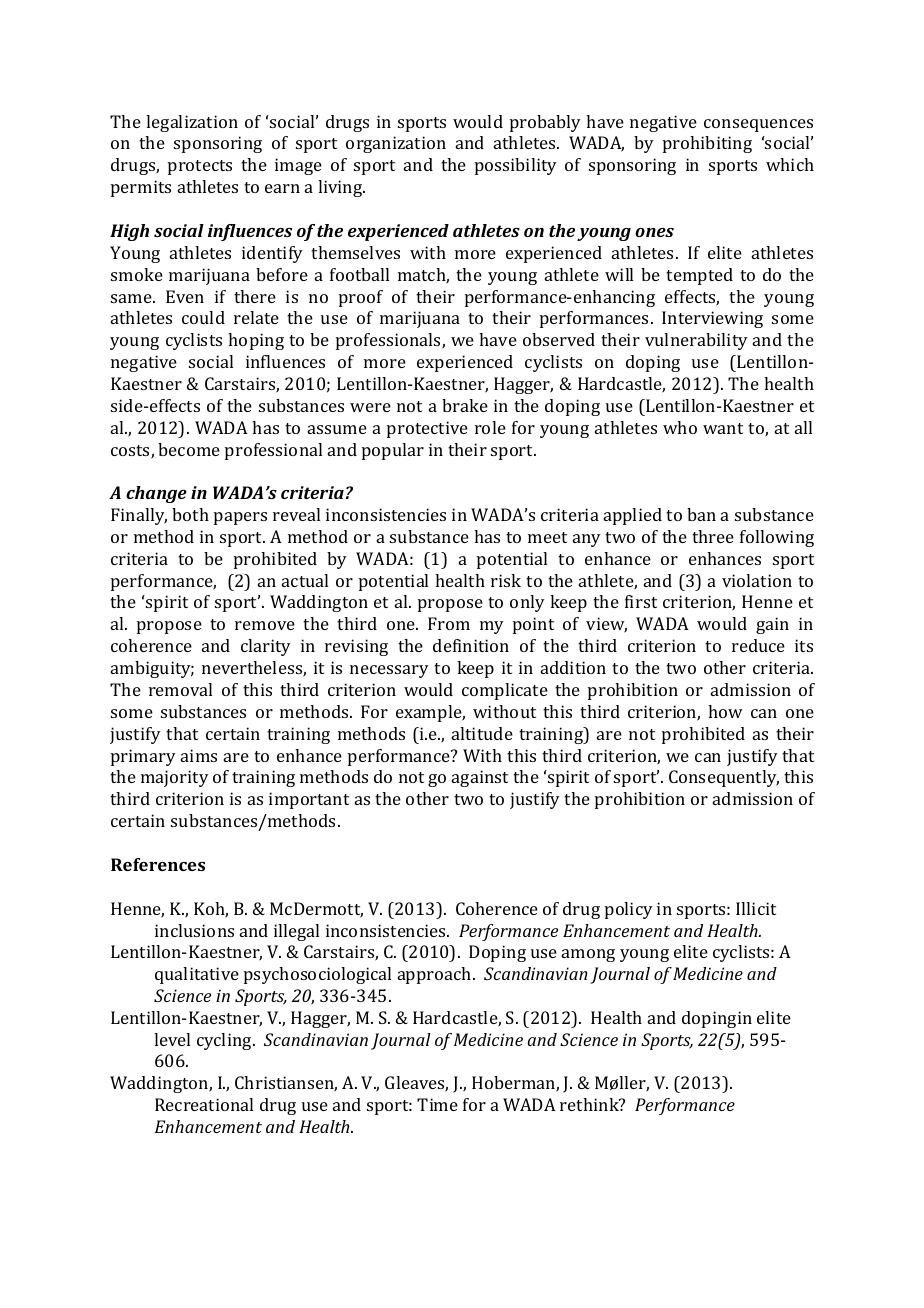 The image size is (924, 1308). What do you see at coordinates (437, 1104) in the screenshot?
I see `Time` at bounding box center [437, 1104].
